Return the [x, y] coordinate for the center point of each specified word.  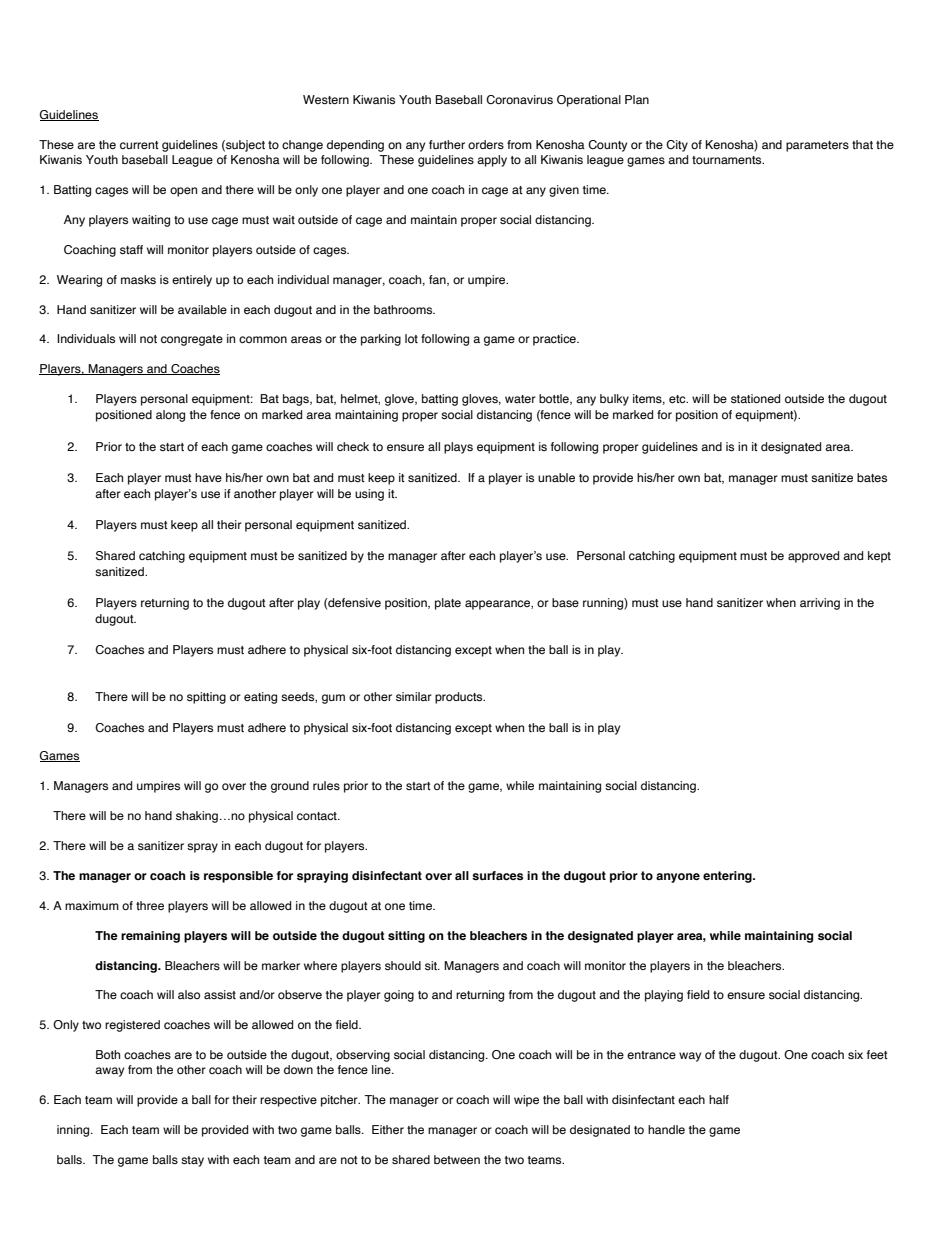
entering [728, 877]
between [457, 1159]
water [520, 399]
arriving [820, 604]
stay [192, 1161]
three [150, 905]
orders [486, 144]
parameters [817, 146]
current [139, 145]
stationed [755, 398]
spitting [206, 698]
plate [448, 604]
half [719, 1099]
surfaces [497, 875]
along [170, 416]
